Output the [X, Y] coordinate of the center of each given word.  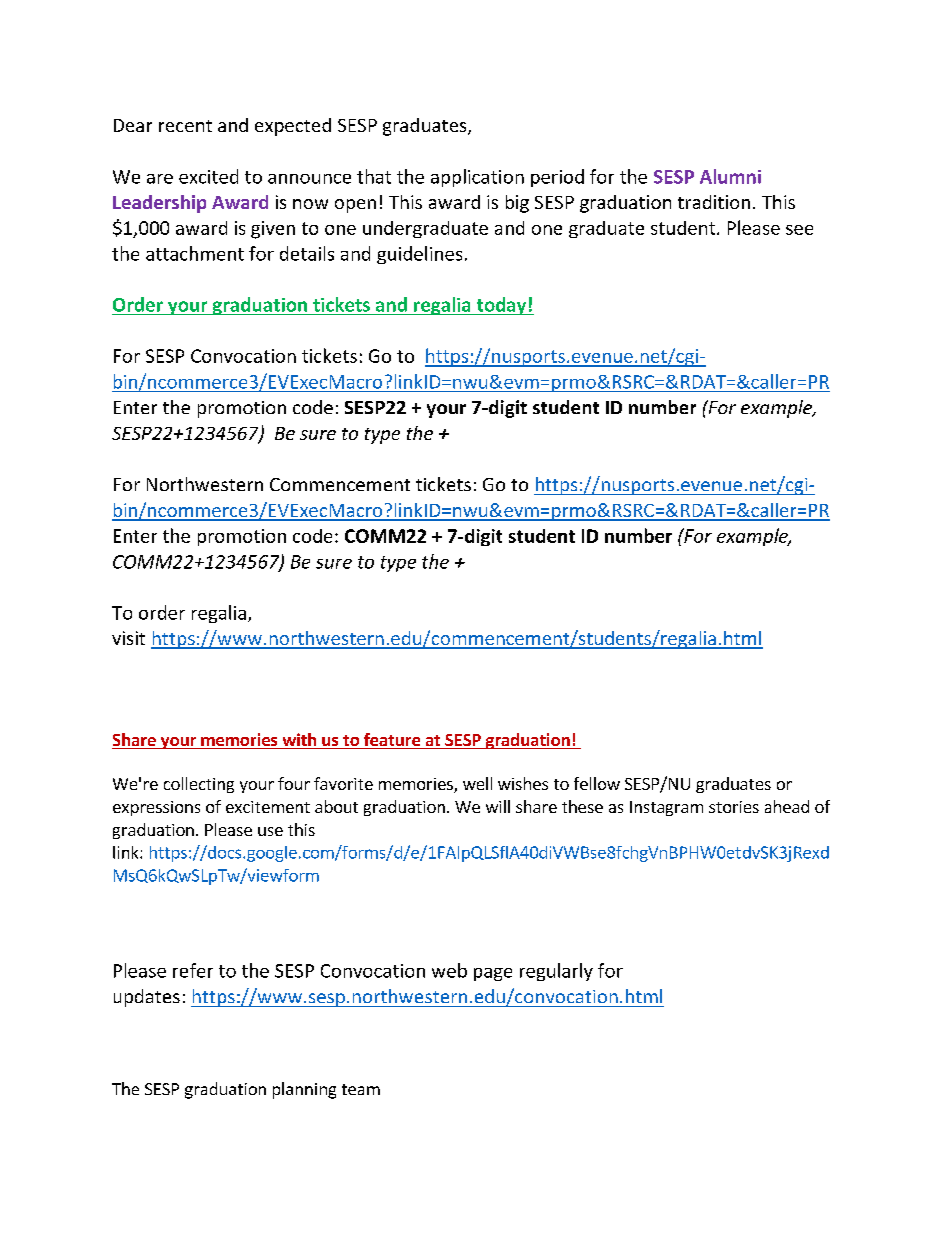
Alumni [730, 176]
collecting [199, 785]
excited [208, 176]
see [799, 230]
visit [128, 638]
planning [304, 1090]
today [501, 306]
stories [734, 807]
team [361, 1089]
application [477, 178]
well [477, 783]
